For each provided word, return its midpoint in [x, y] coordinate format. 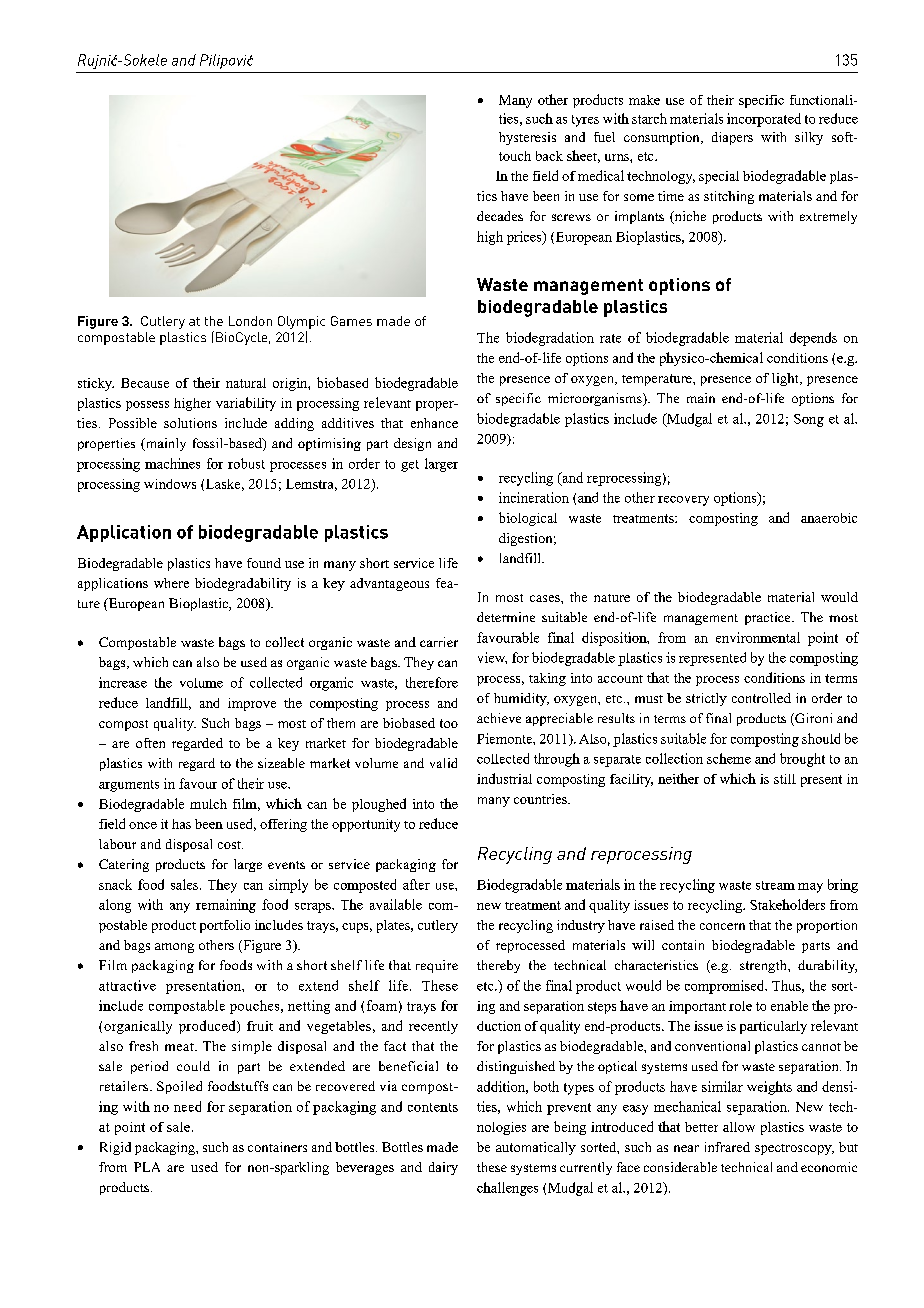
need [187, 1106]
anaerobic [829, 518]
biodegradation [550, 339]
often [150, 743]
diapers [732, 138]
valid [443, 763]
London [250, 321]
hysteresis [527, 138]
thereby [498, 966]
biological [528, 519]
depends [813, 339]
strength [764, 966]
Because [145, 383]
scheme [729, 758]
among [174, 948]
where [171, 583]
